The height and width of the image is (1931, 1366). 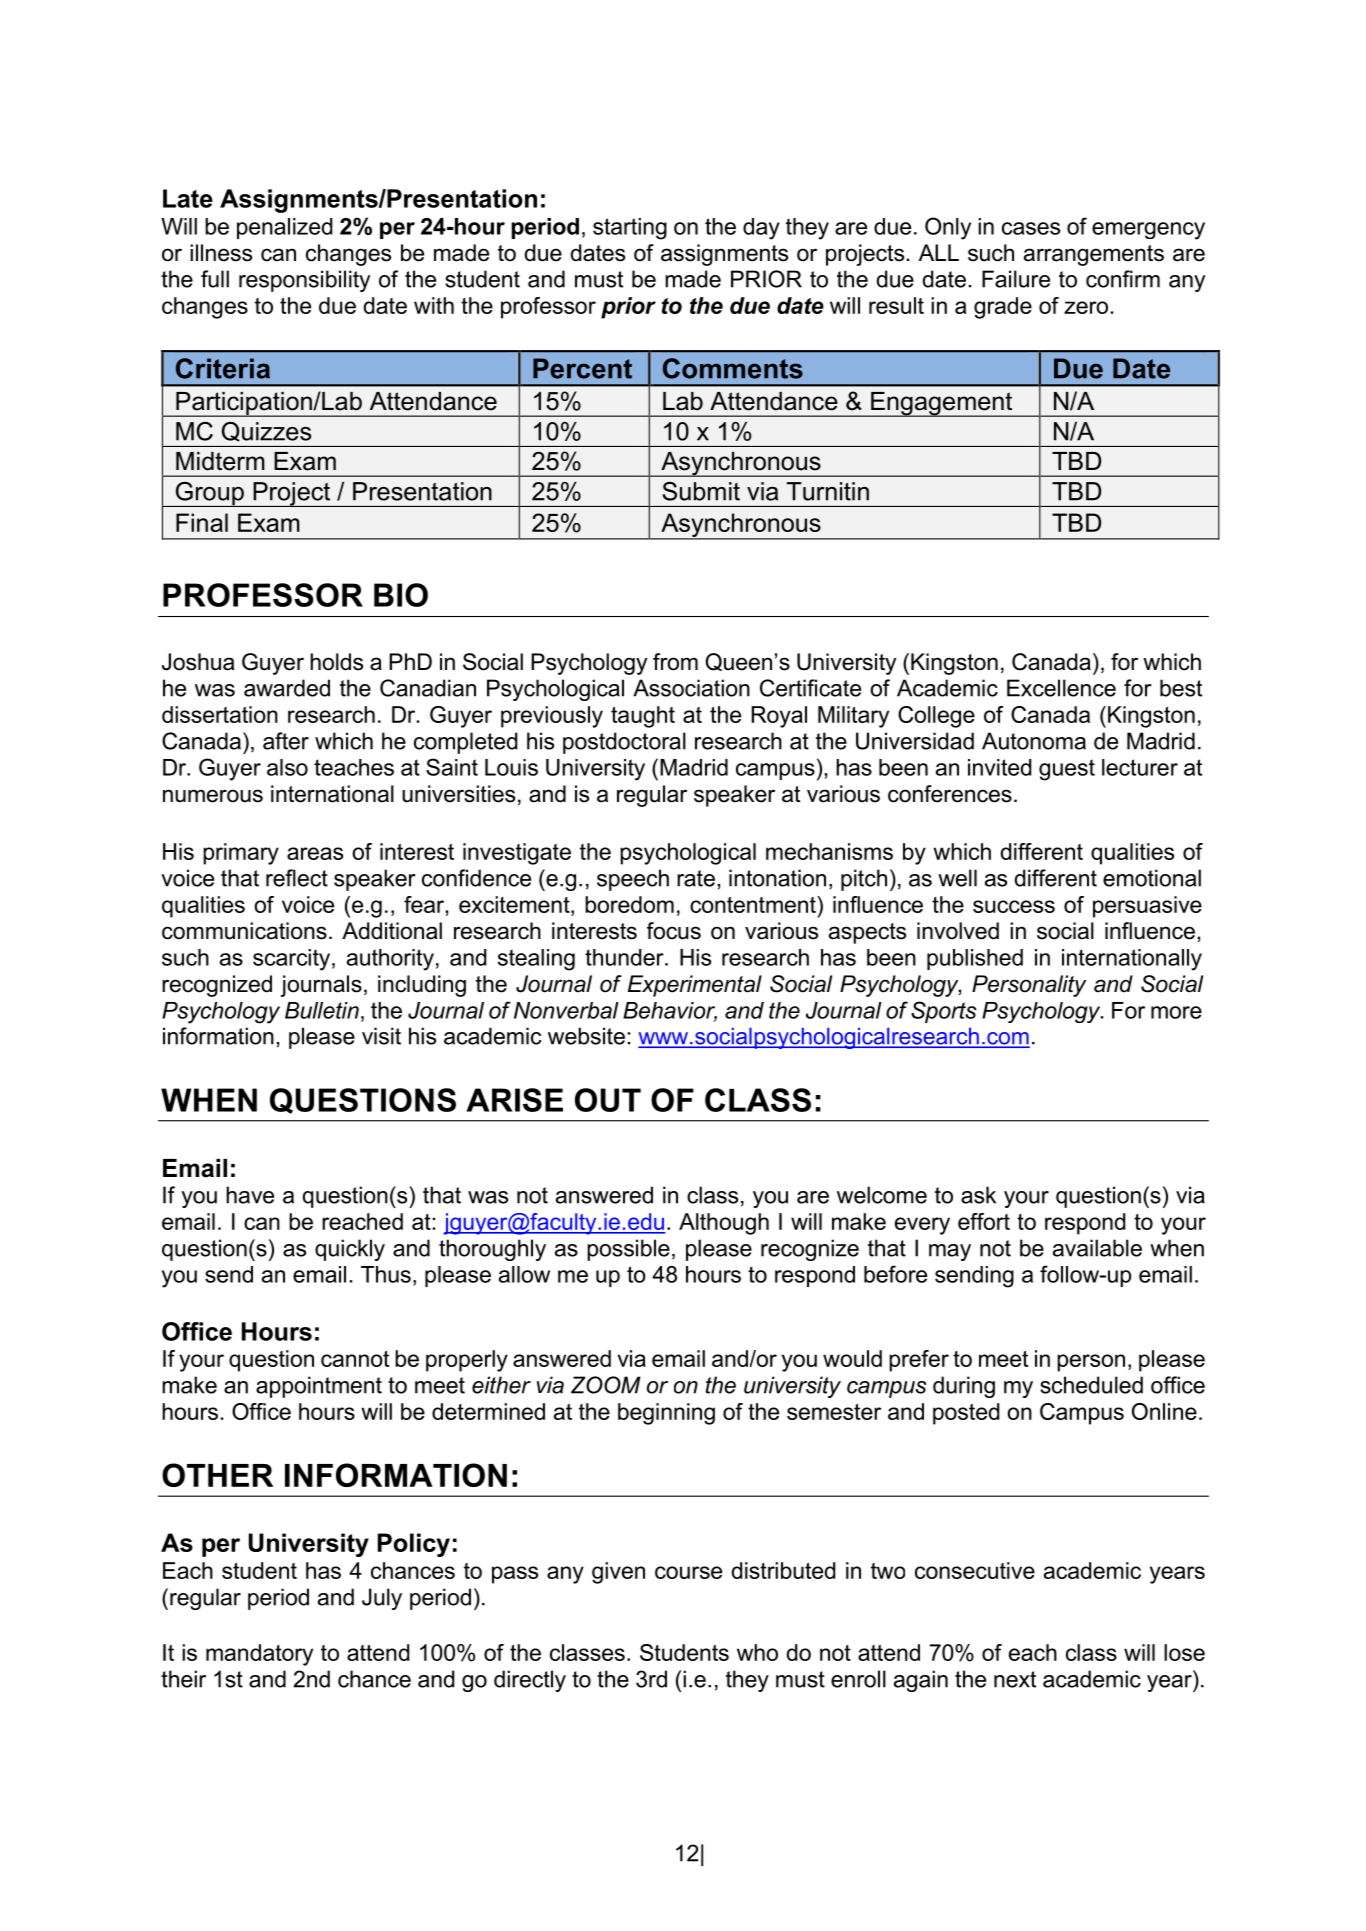 I want to click on penalized, so click(x=284, y=228).
